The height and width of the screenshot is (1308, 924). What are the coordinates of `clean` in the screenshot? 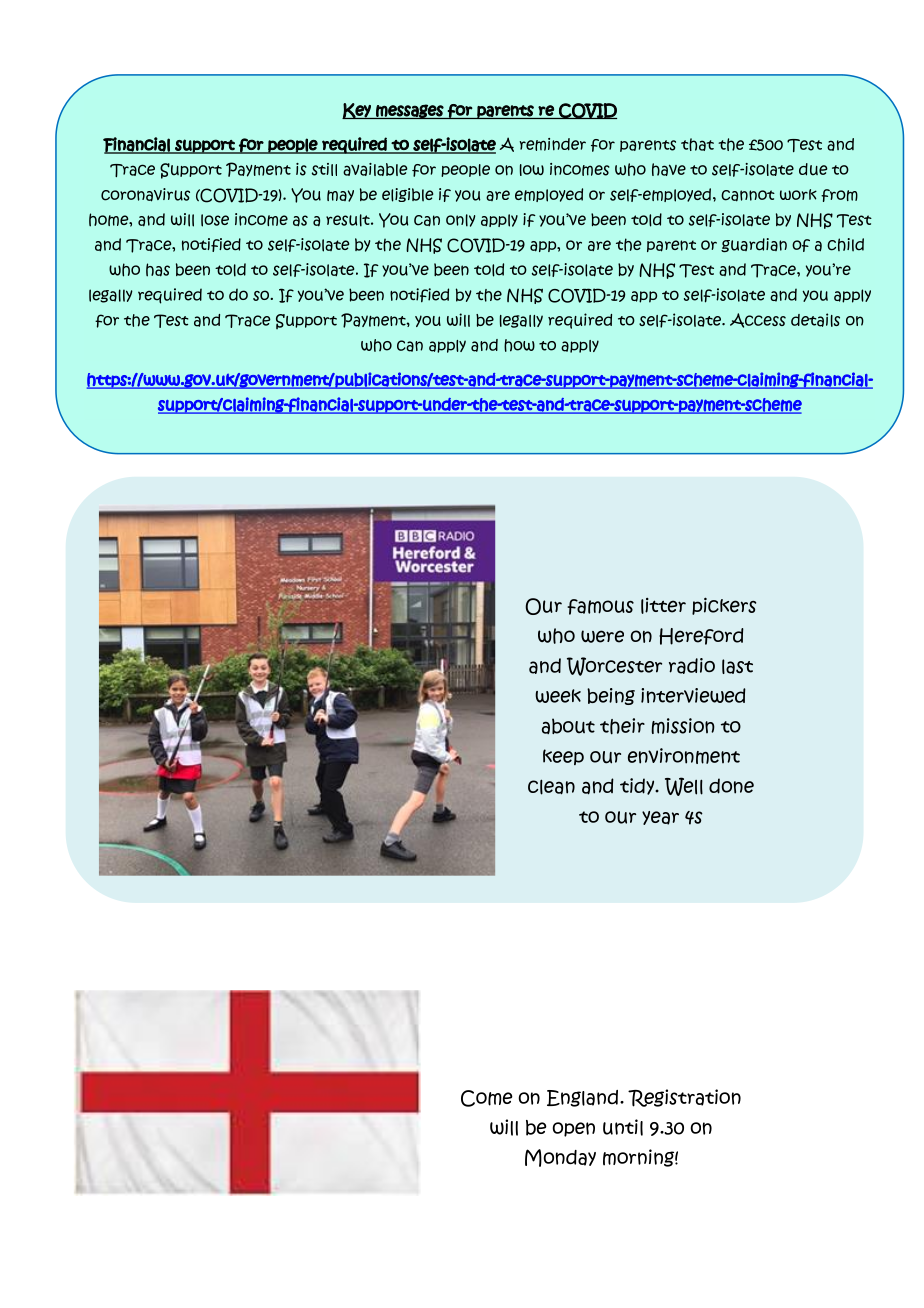 It's located at (551, 787).
